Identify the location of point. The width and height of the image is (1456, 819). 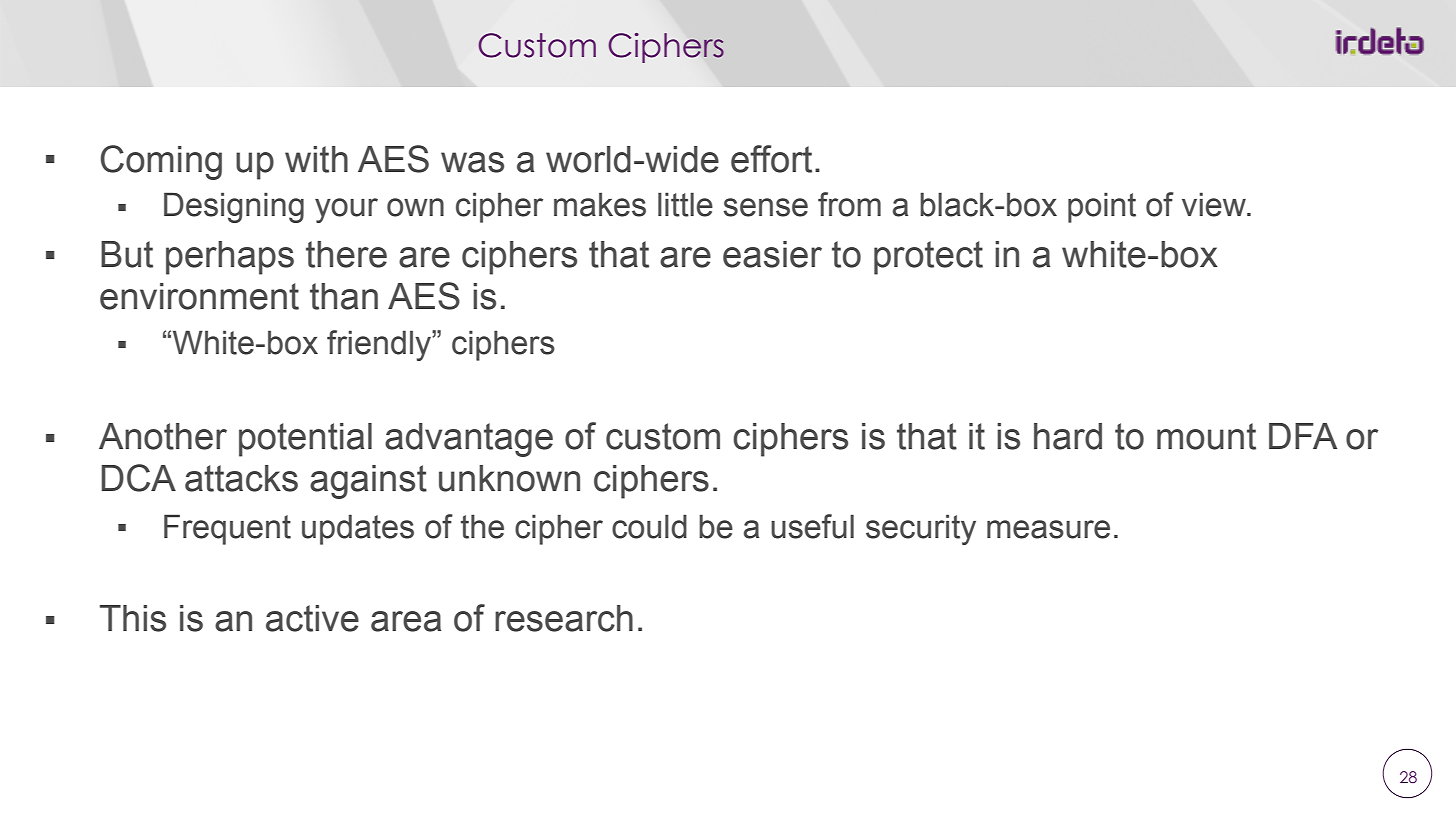
(1102, 207).
